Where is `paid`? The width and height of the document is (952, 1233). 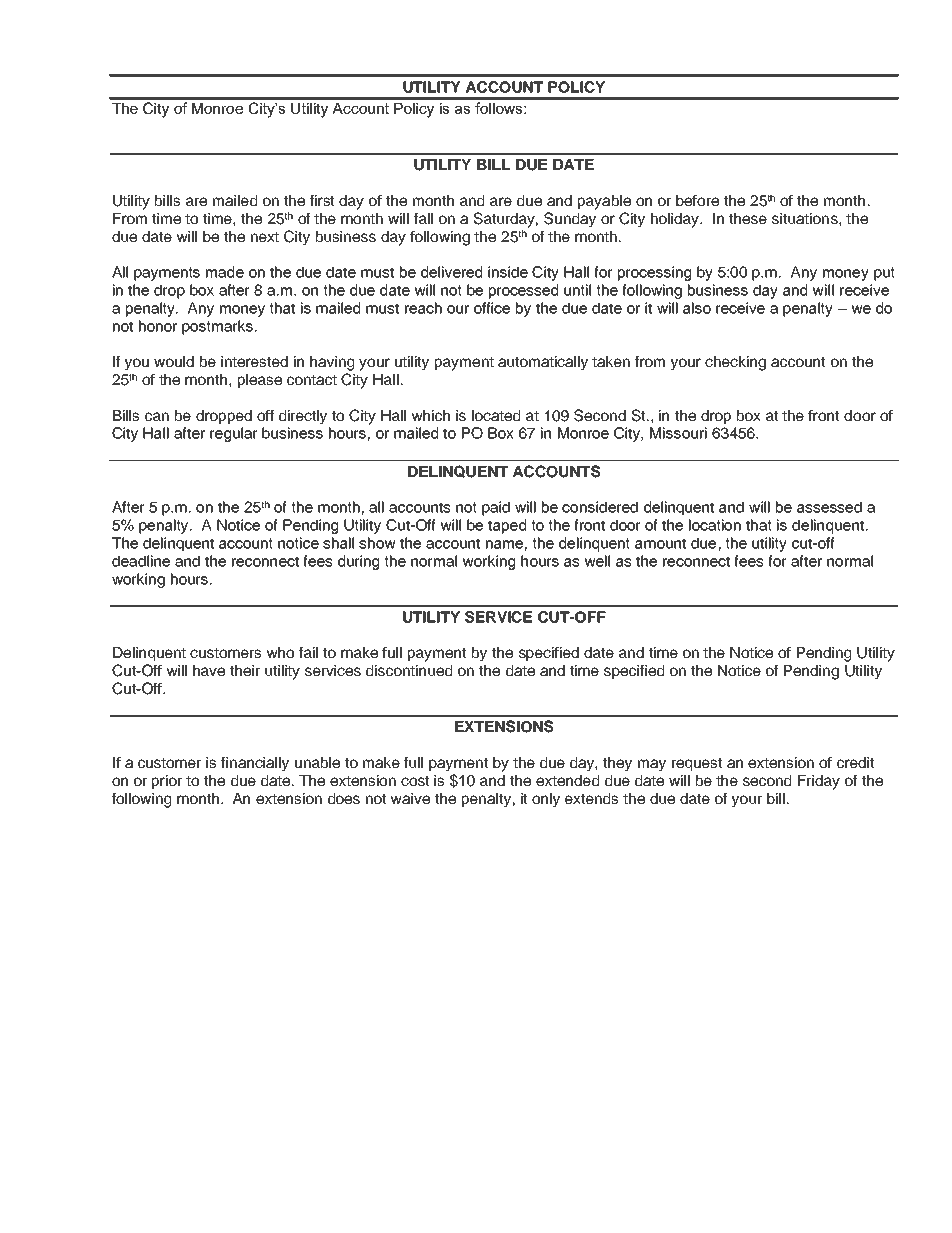 paid is located at coordinates (496, 508).
